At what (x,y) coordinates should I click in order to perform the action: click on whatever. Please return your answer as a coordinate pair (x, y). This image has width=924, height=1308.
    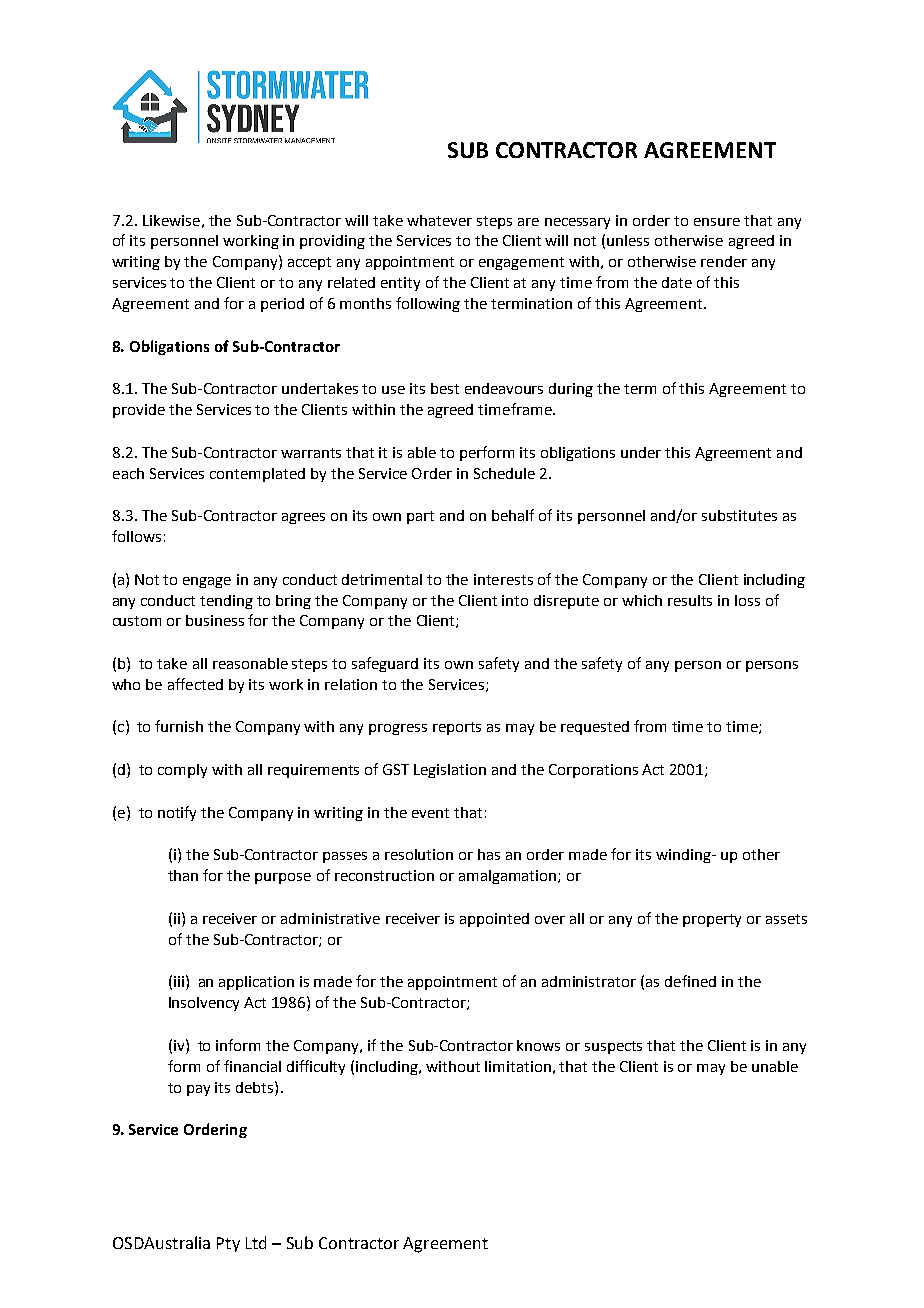
    Looking at the image, I should click on (439, 220).
